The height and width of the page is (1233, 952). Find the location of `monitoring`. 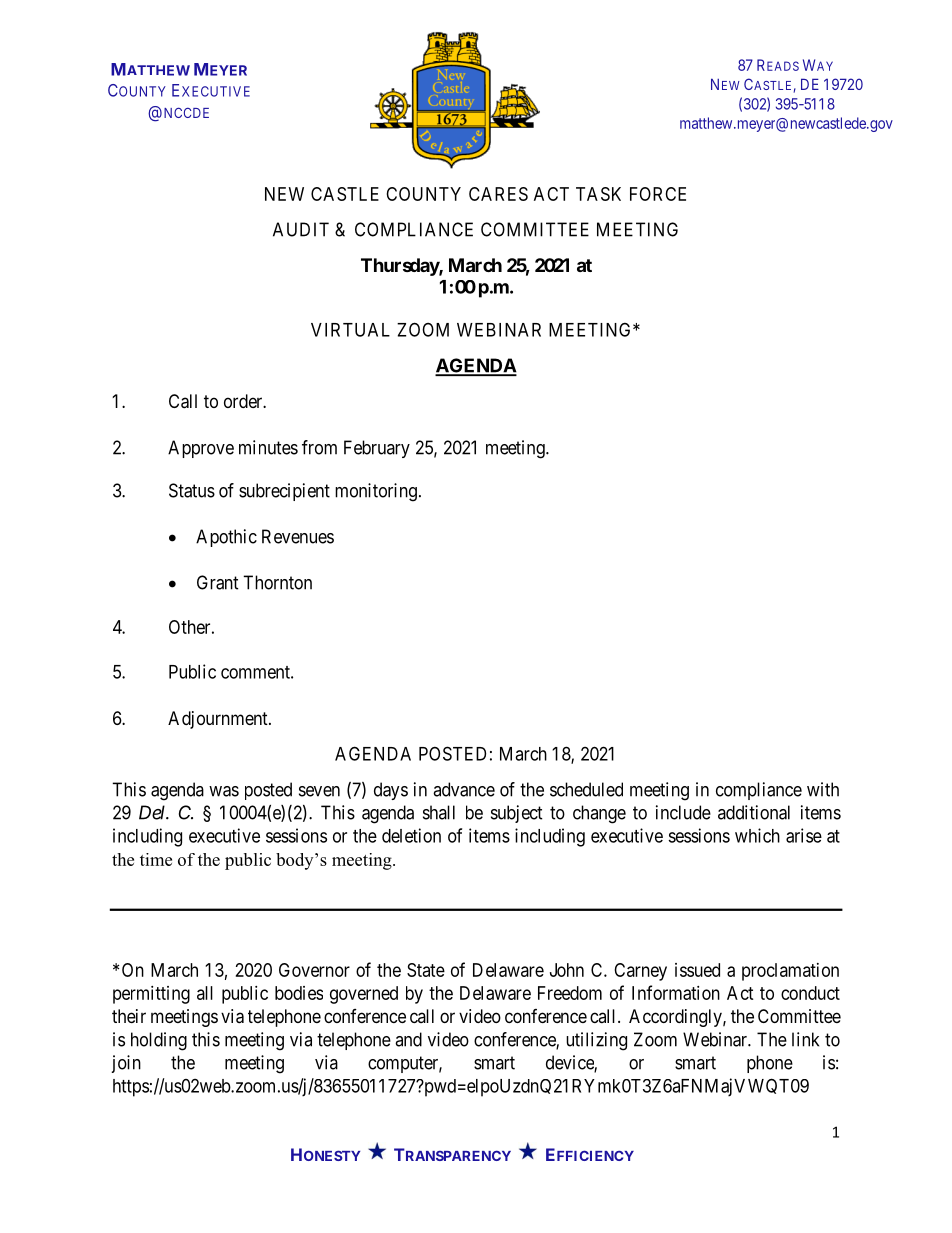

monitoring is located at coordinates (376, 492).
